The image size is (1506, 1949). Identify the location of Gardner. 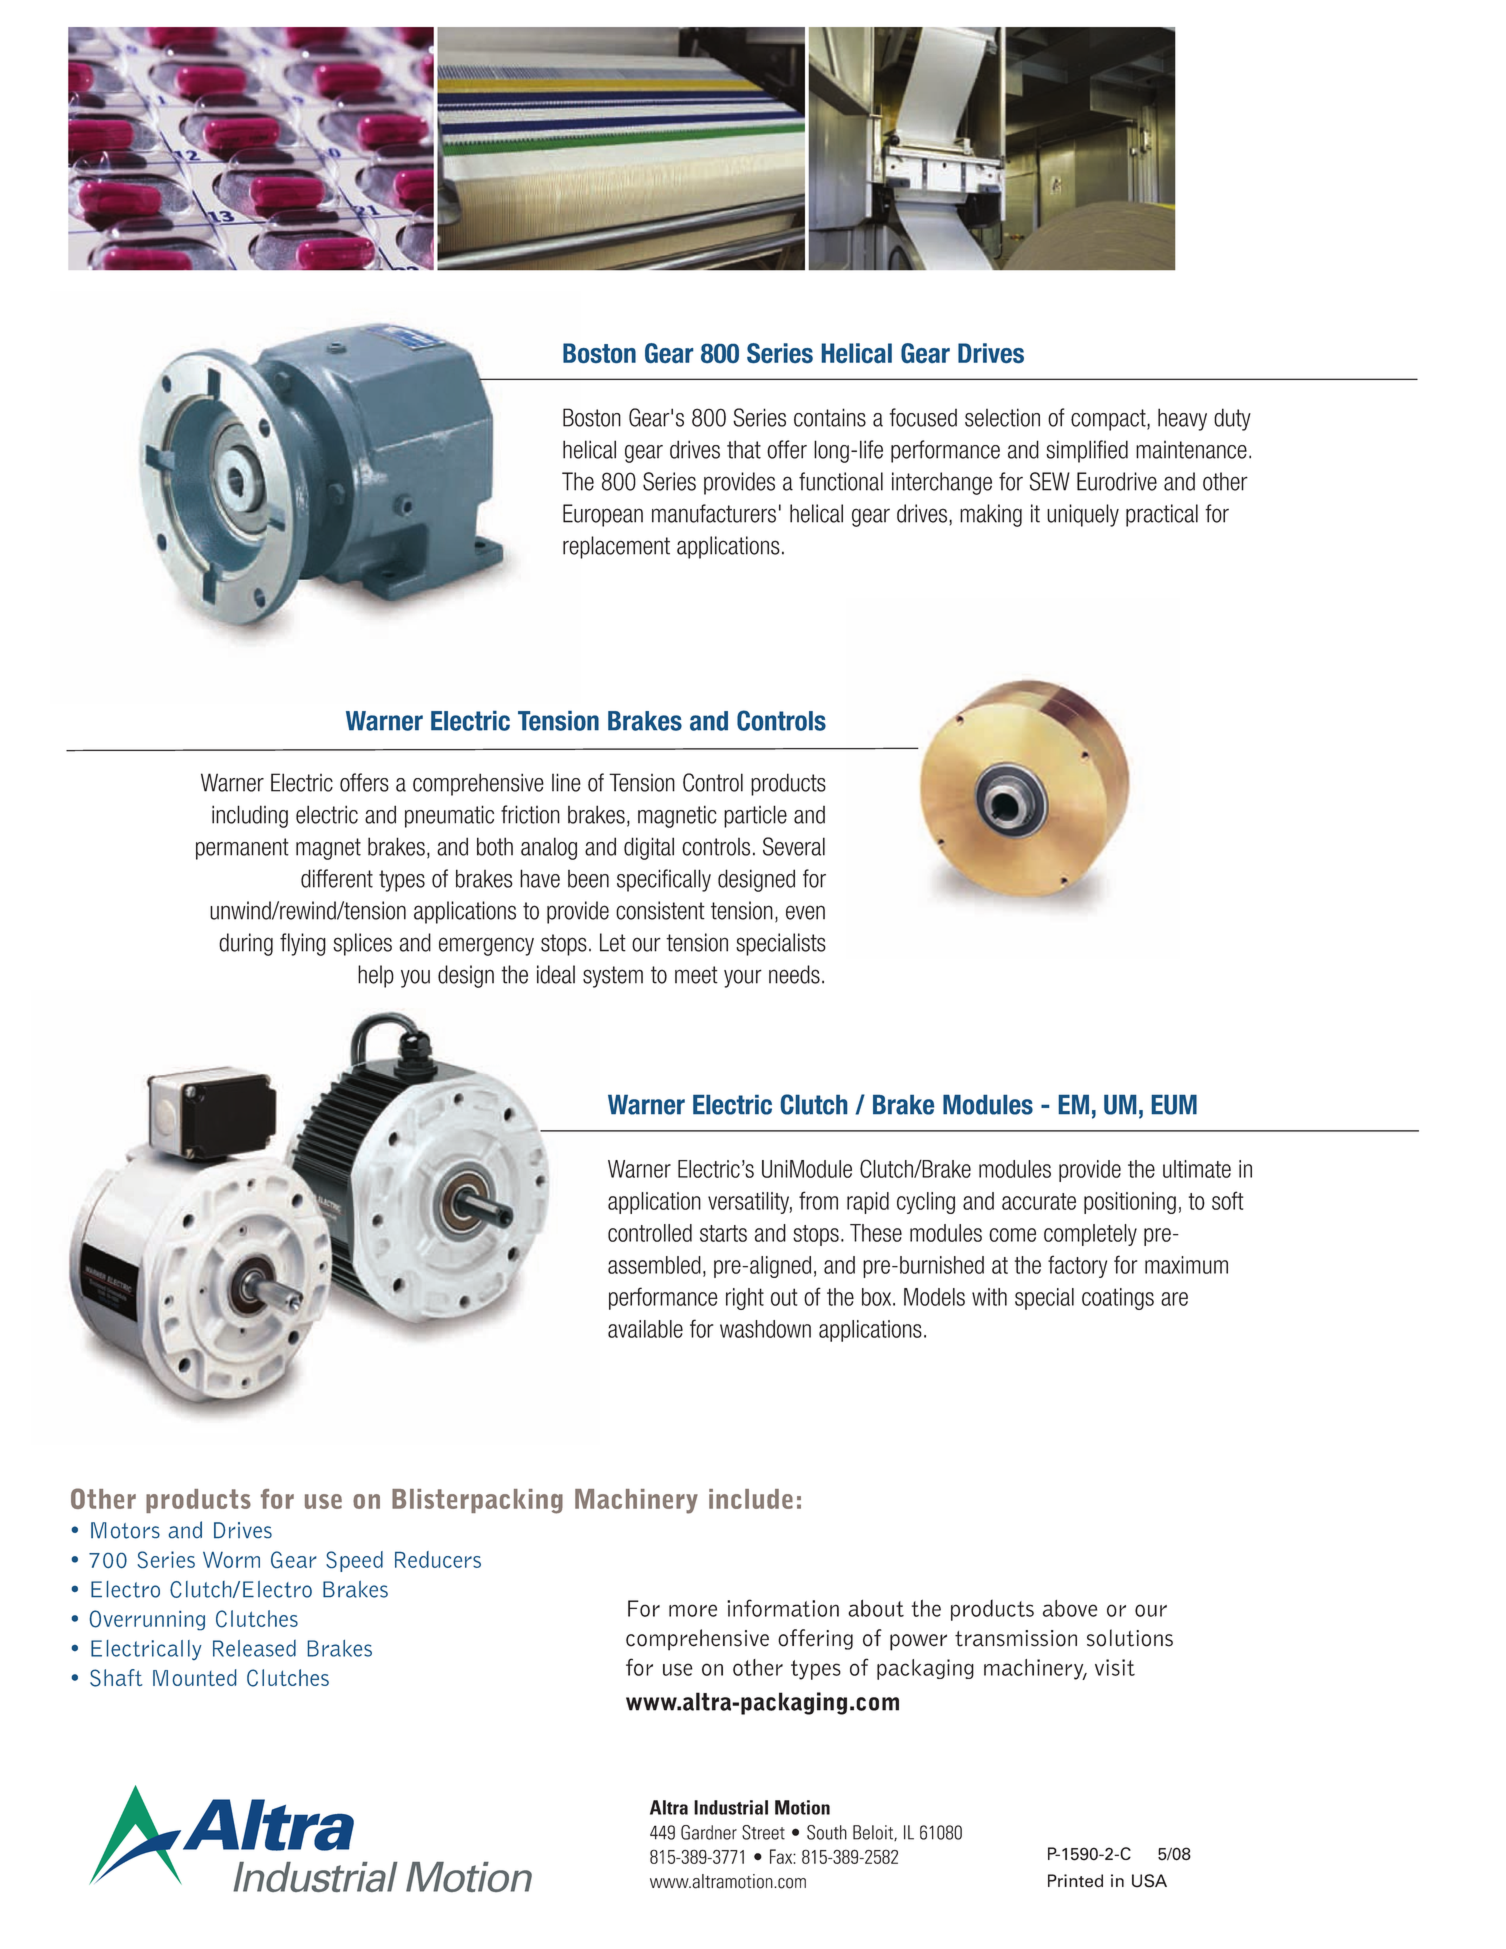
(709, 1832).
